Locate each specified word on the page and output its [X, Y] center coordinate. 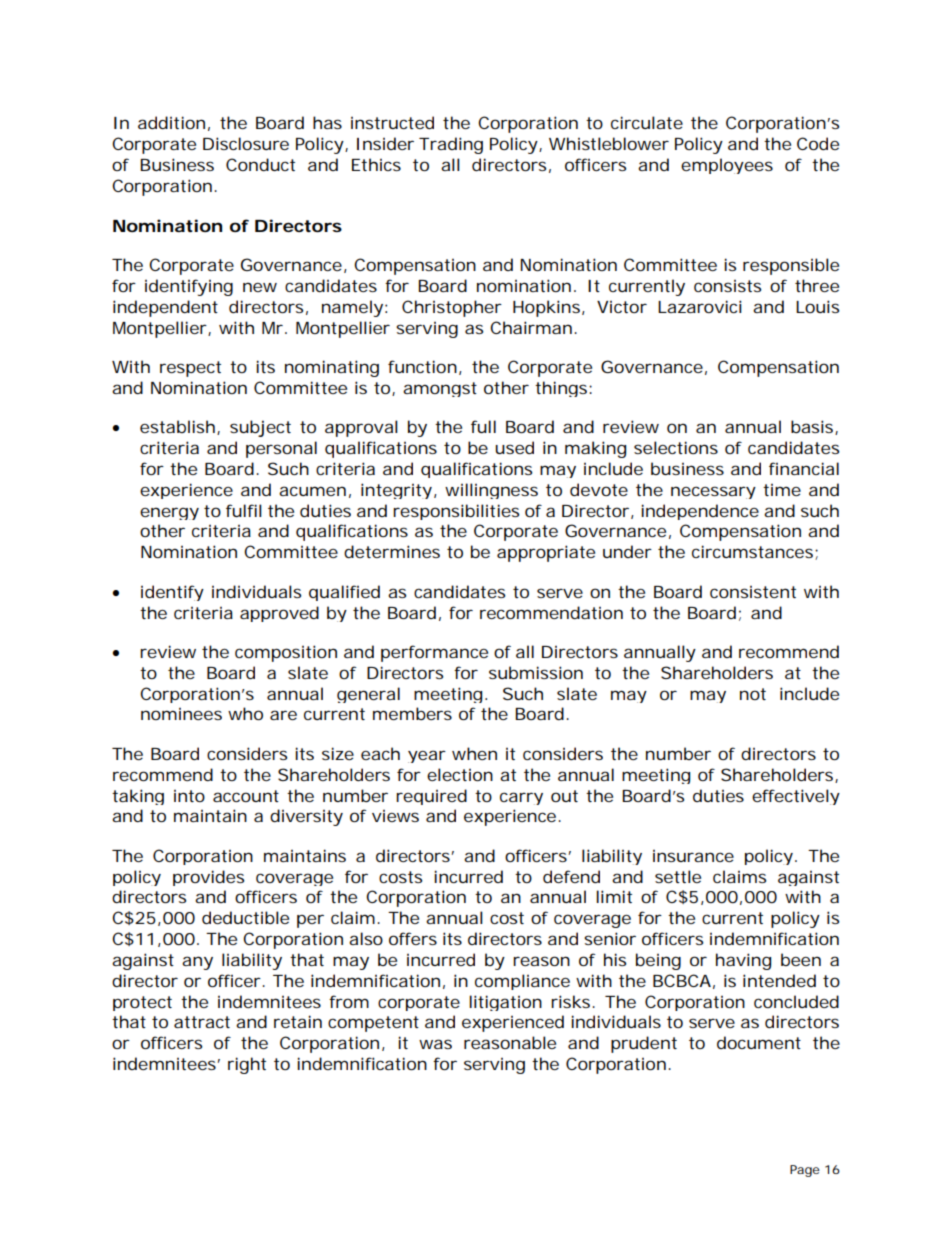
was [435, 1044]
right [247, 1065]
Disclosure [246, 143]
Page [805, 1171]
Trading [451, 145]
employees [727, 166]
